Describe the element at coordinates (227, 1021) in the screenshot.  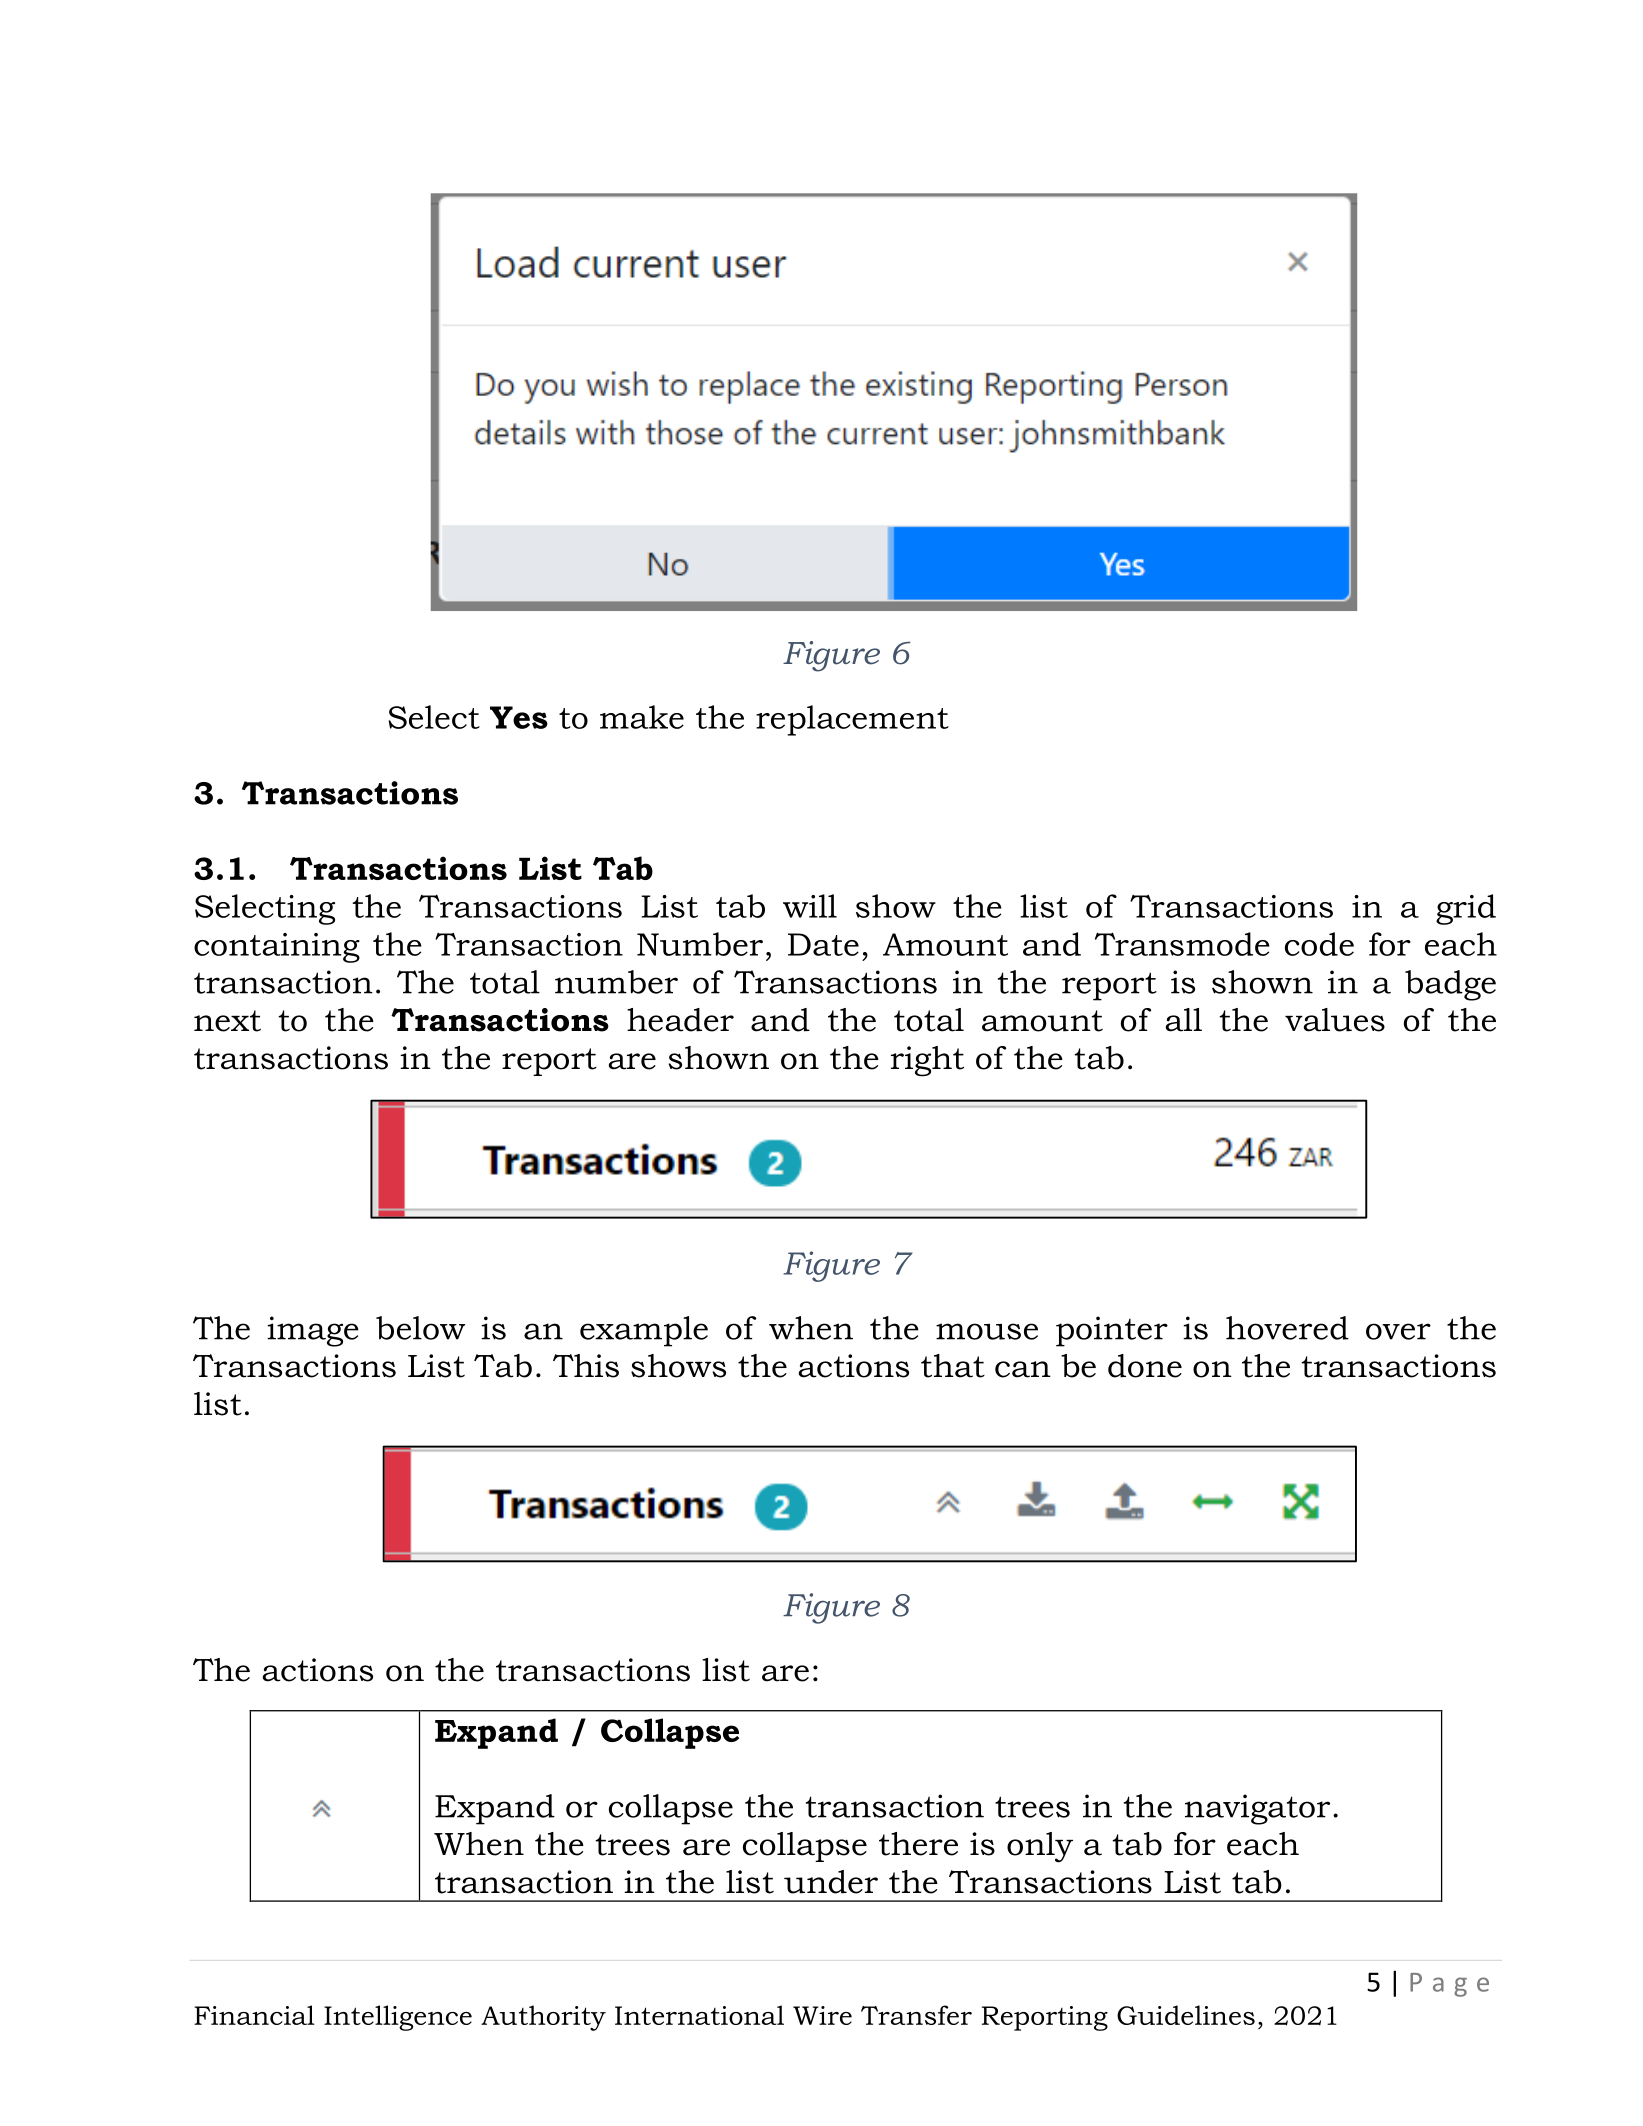
I see `next` at that location.
